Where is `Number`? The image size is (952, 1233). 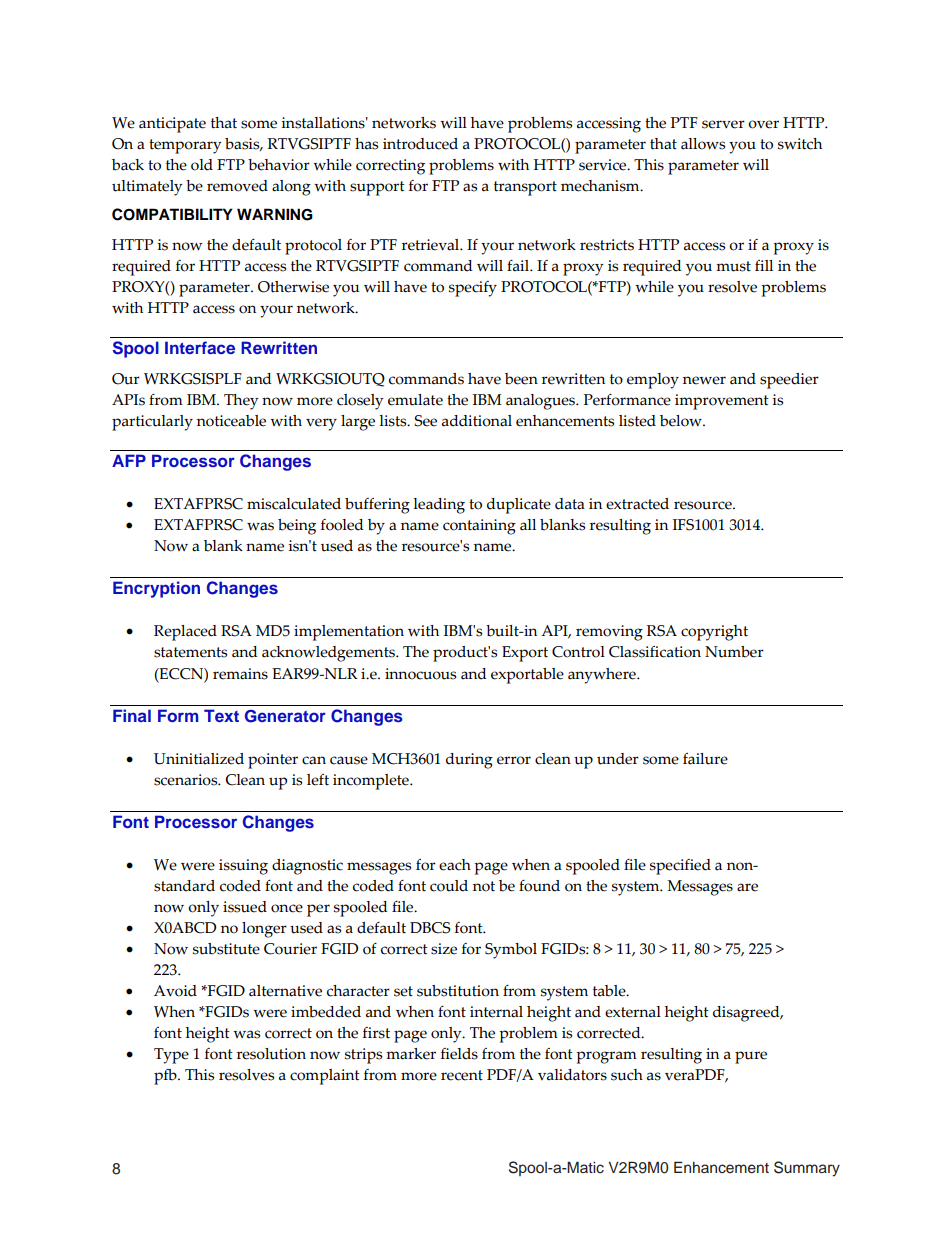 Number is located at coordinates (734, 652).
